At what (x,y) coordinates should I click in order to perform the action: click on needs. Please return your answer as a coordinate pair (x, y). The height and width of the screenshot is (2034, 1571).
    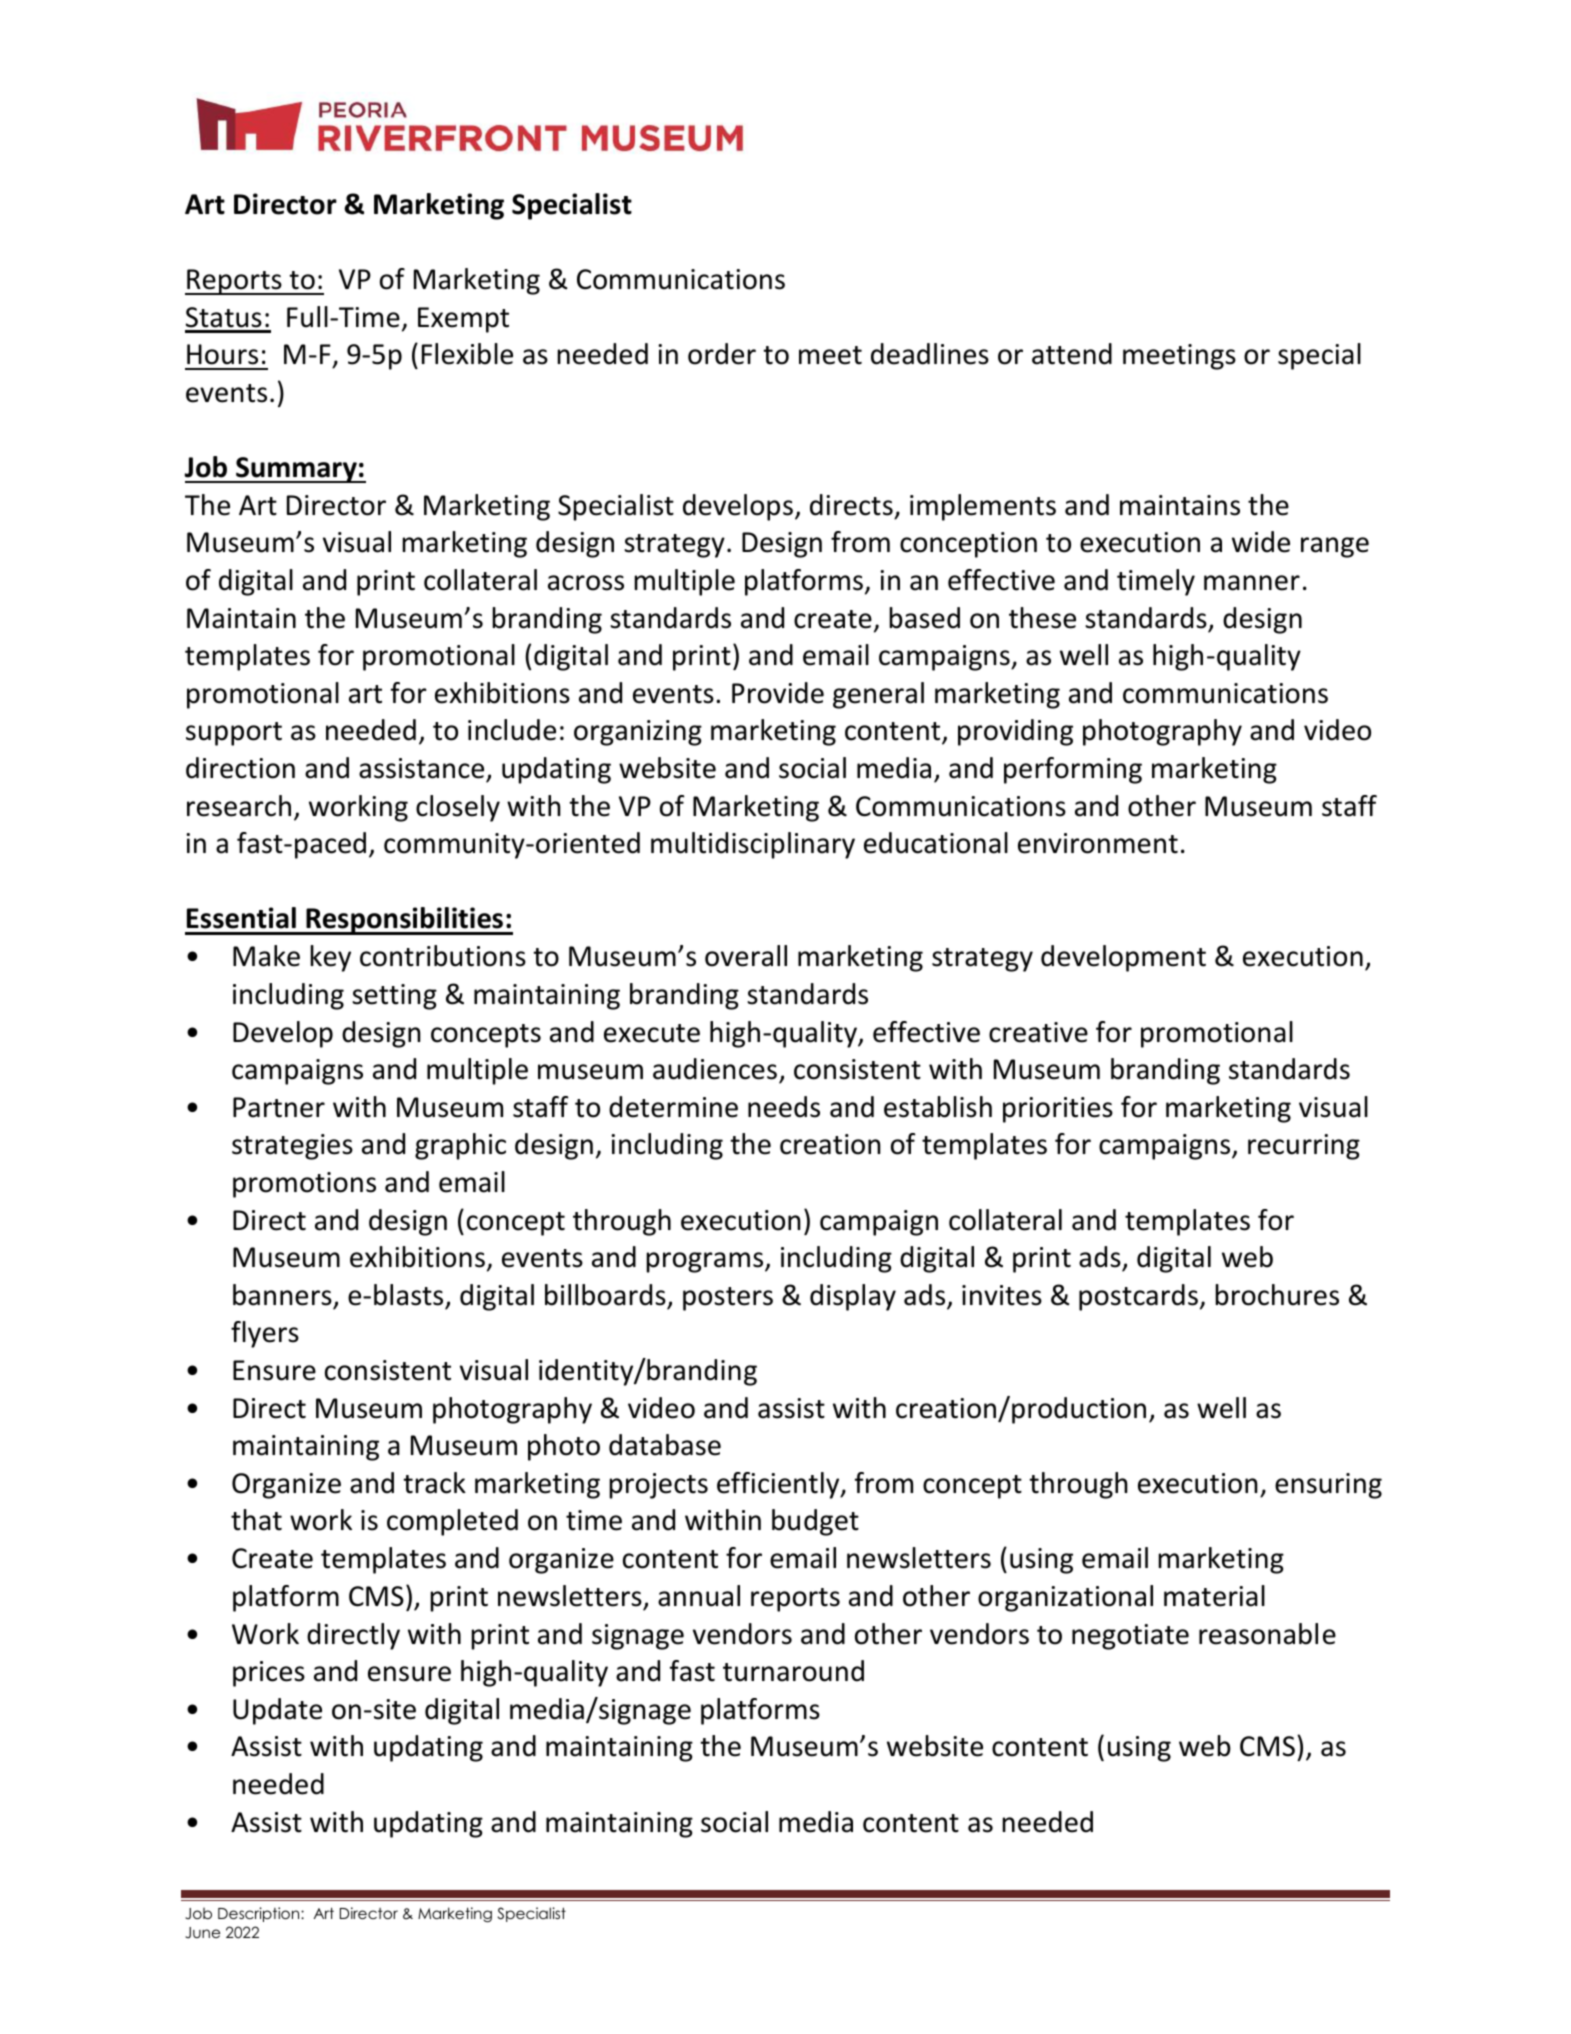
    Looking at the image, I should click on (784, 1107).
